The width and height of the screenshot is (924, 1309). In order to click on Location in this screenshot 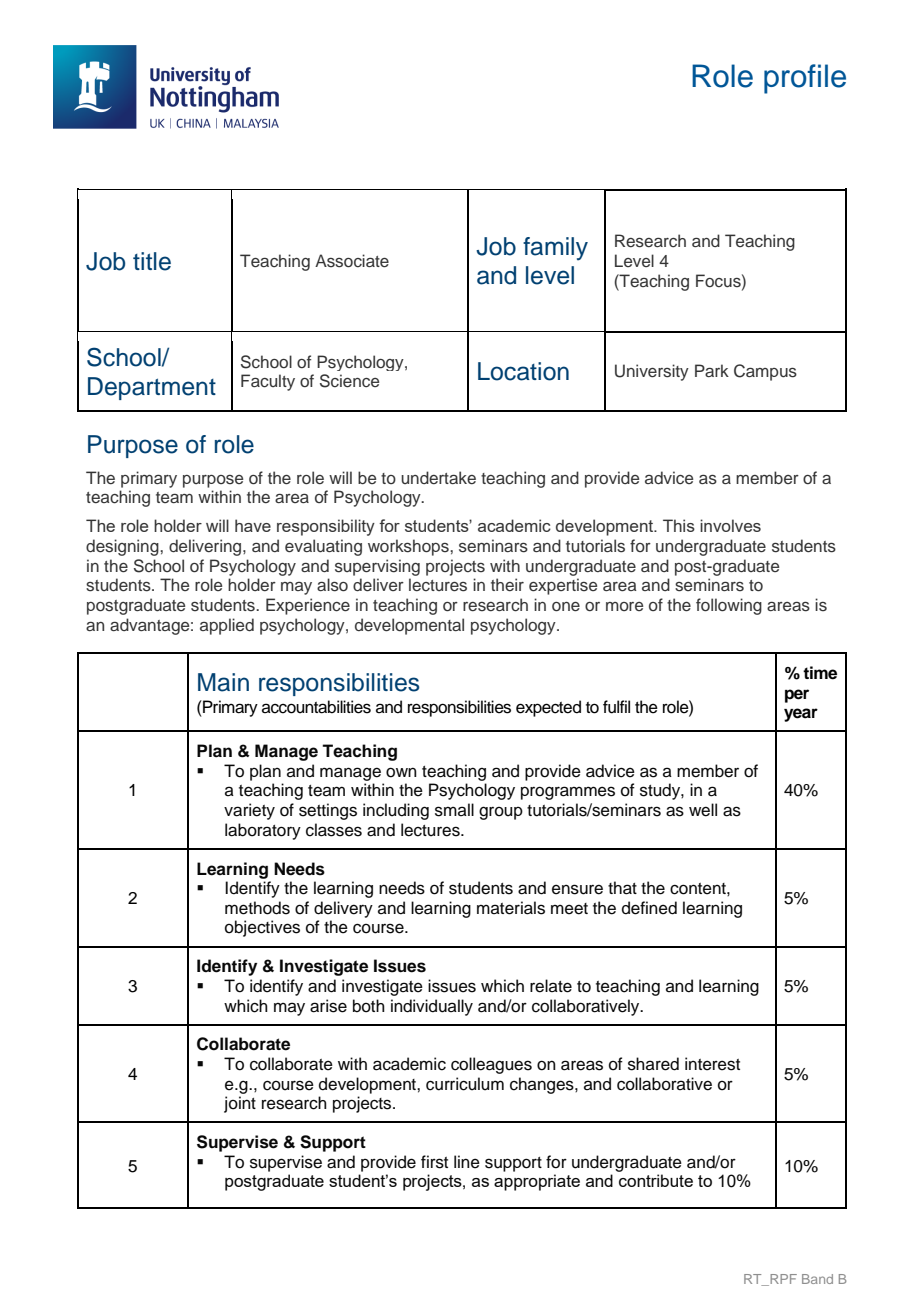, I will do `click(523, 371)`.
